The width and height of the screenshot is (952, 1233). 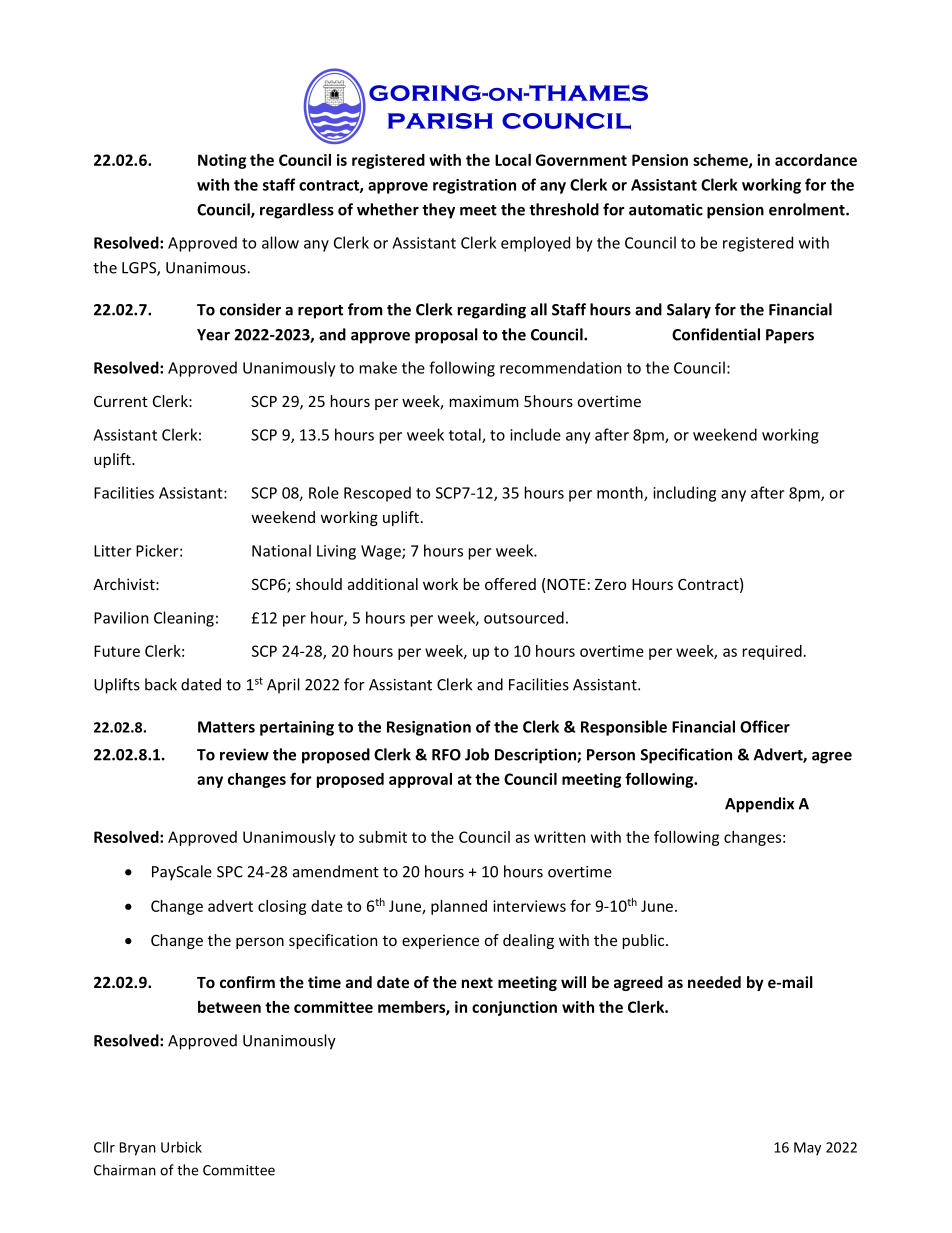 I want to click on back, so click(x=161, y=684).
